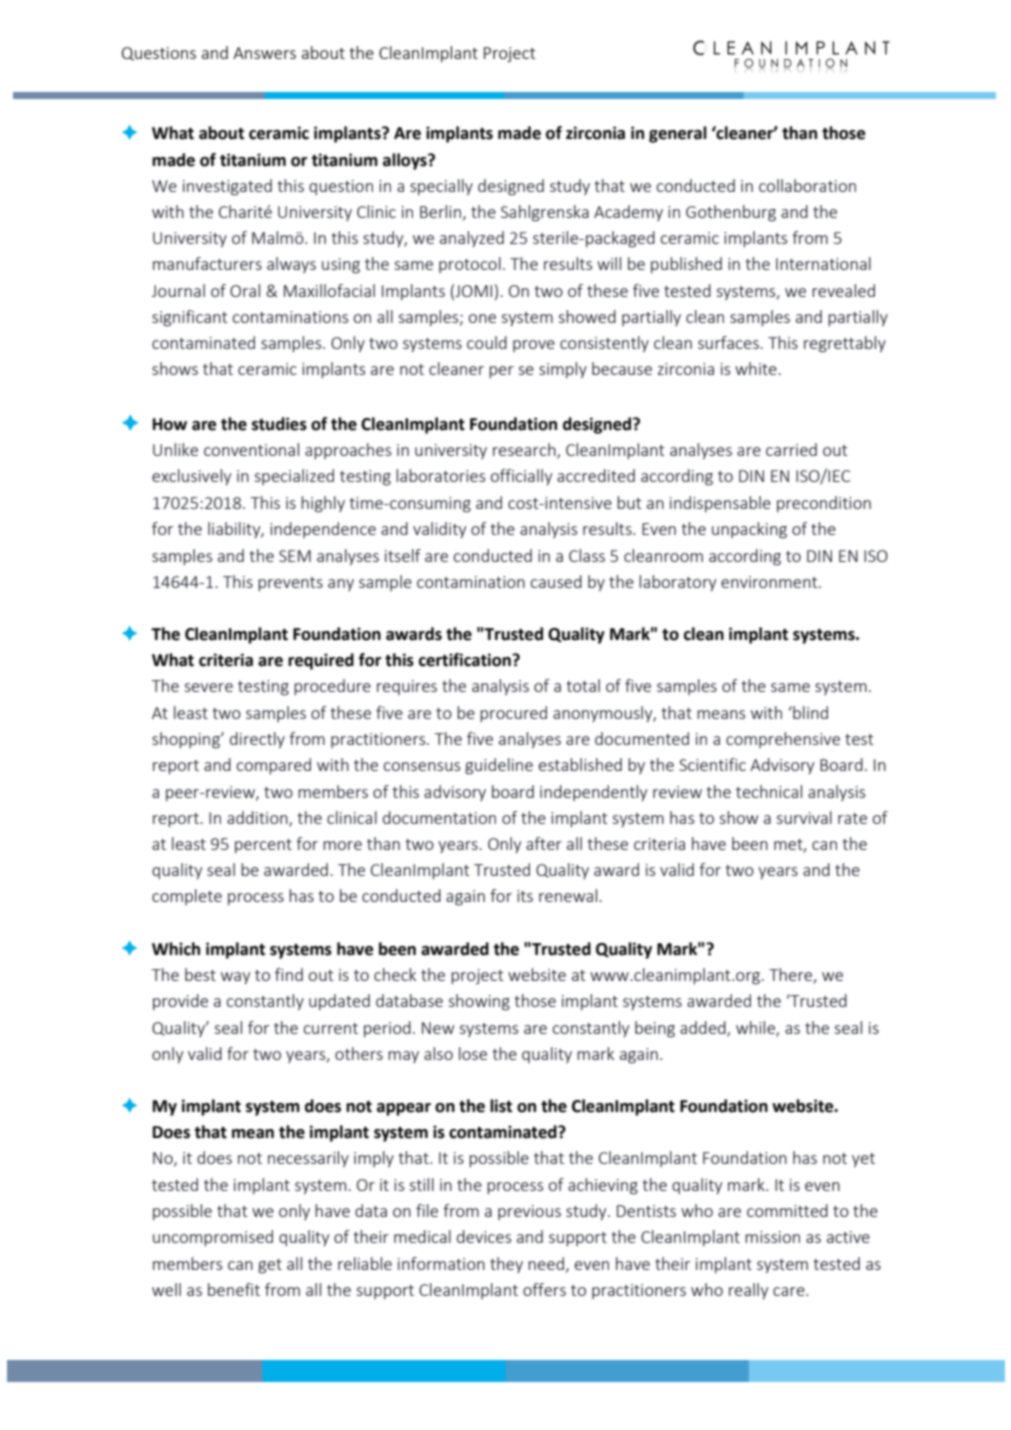 The image size is (1011, 1430). I want to click on conventional, so click(251, 449).
